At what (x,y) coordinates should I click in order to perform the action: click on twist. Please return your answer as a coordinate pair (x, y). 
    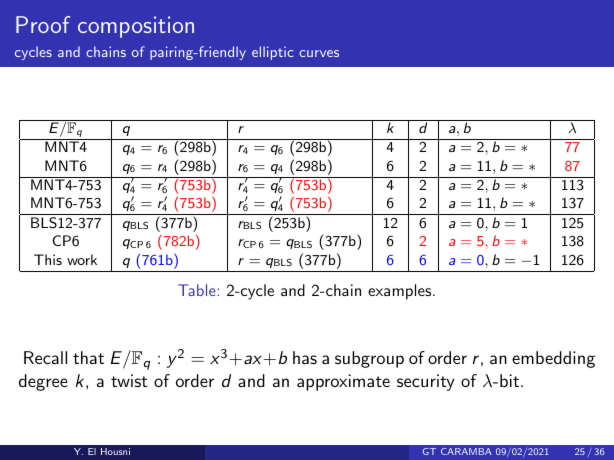
    Looking at the image, I should click on (129, 380).
